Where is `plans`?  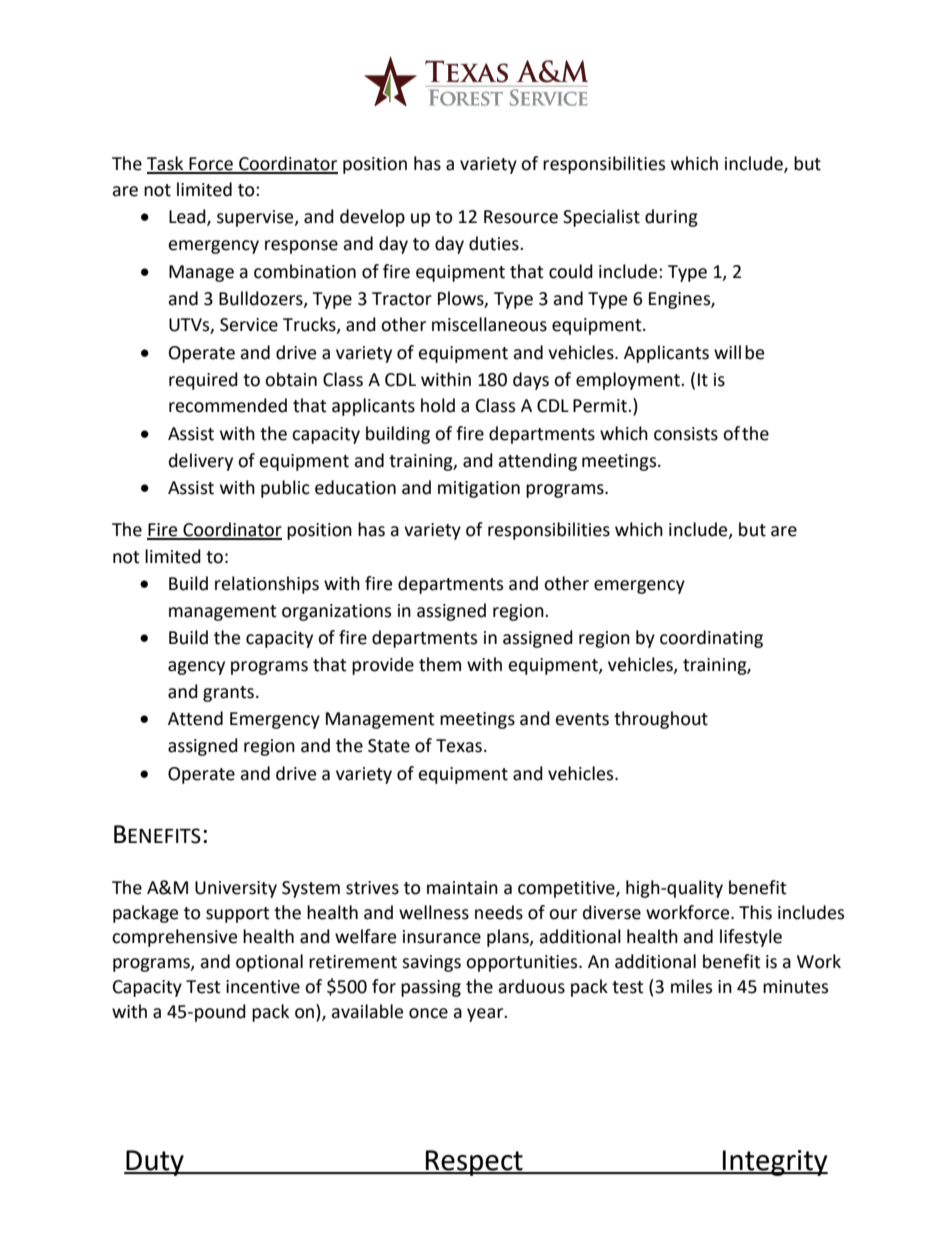
plans is located at coordinates (509, 938).
